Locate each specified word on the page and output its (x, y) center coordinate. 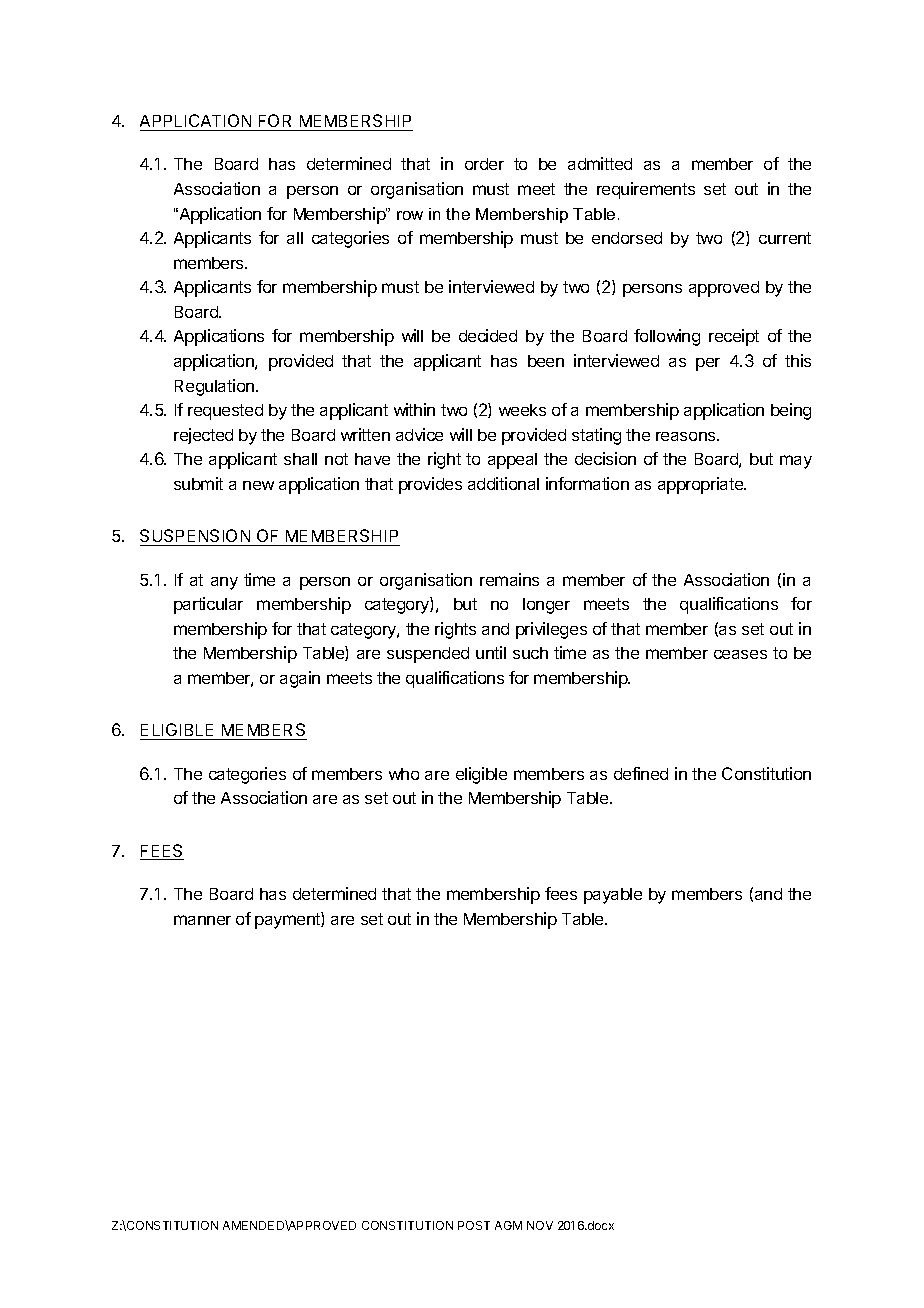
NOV (540, 1225)
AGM (508, 1225)
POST (474, 1225)
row (410, 215)
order (484, 164)
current (785, 238)
